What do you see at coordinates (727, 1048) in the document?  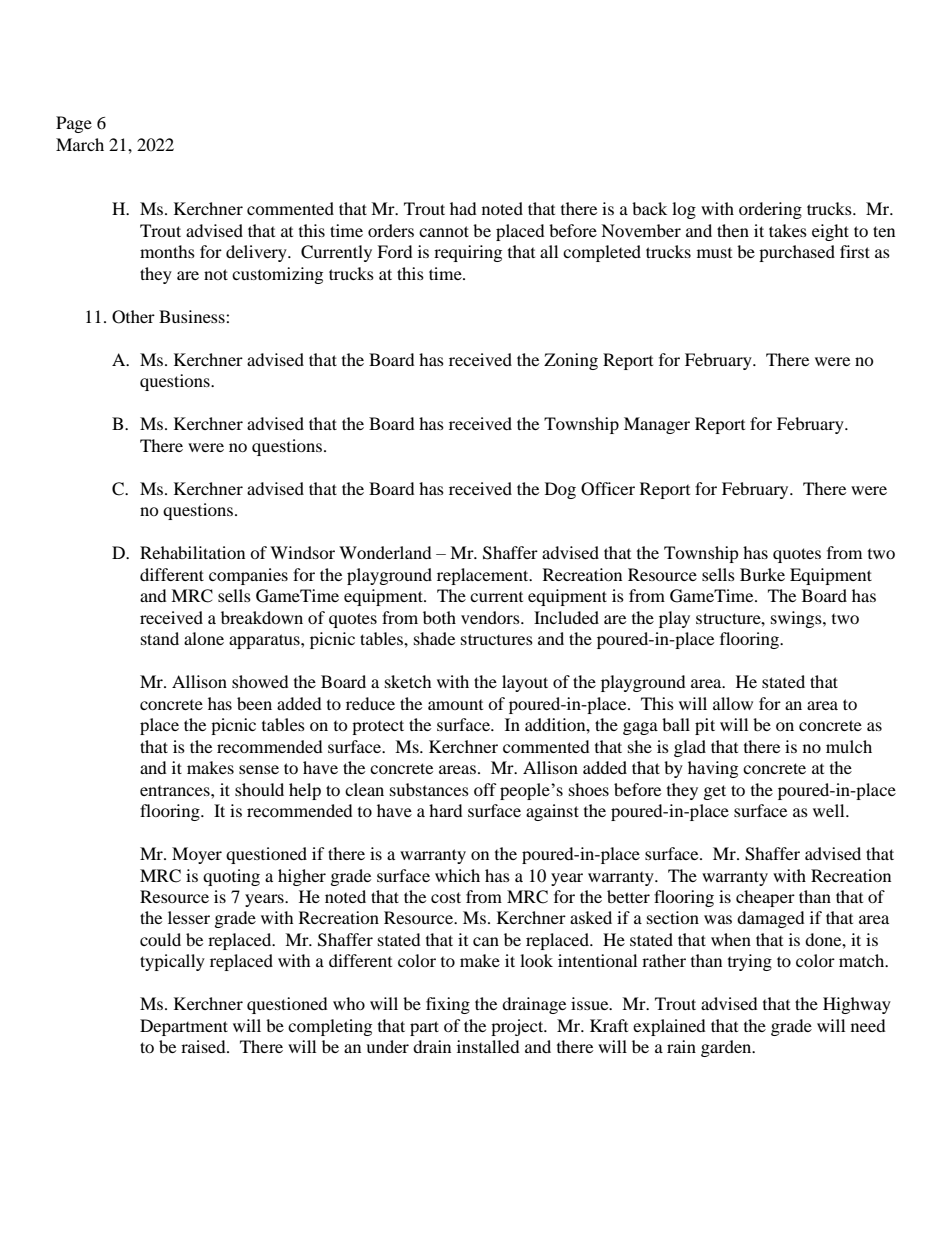 I see `garden` at bounding box center [727, 1048].
